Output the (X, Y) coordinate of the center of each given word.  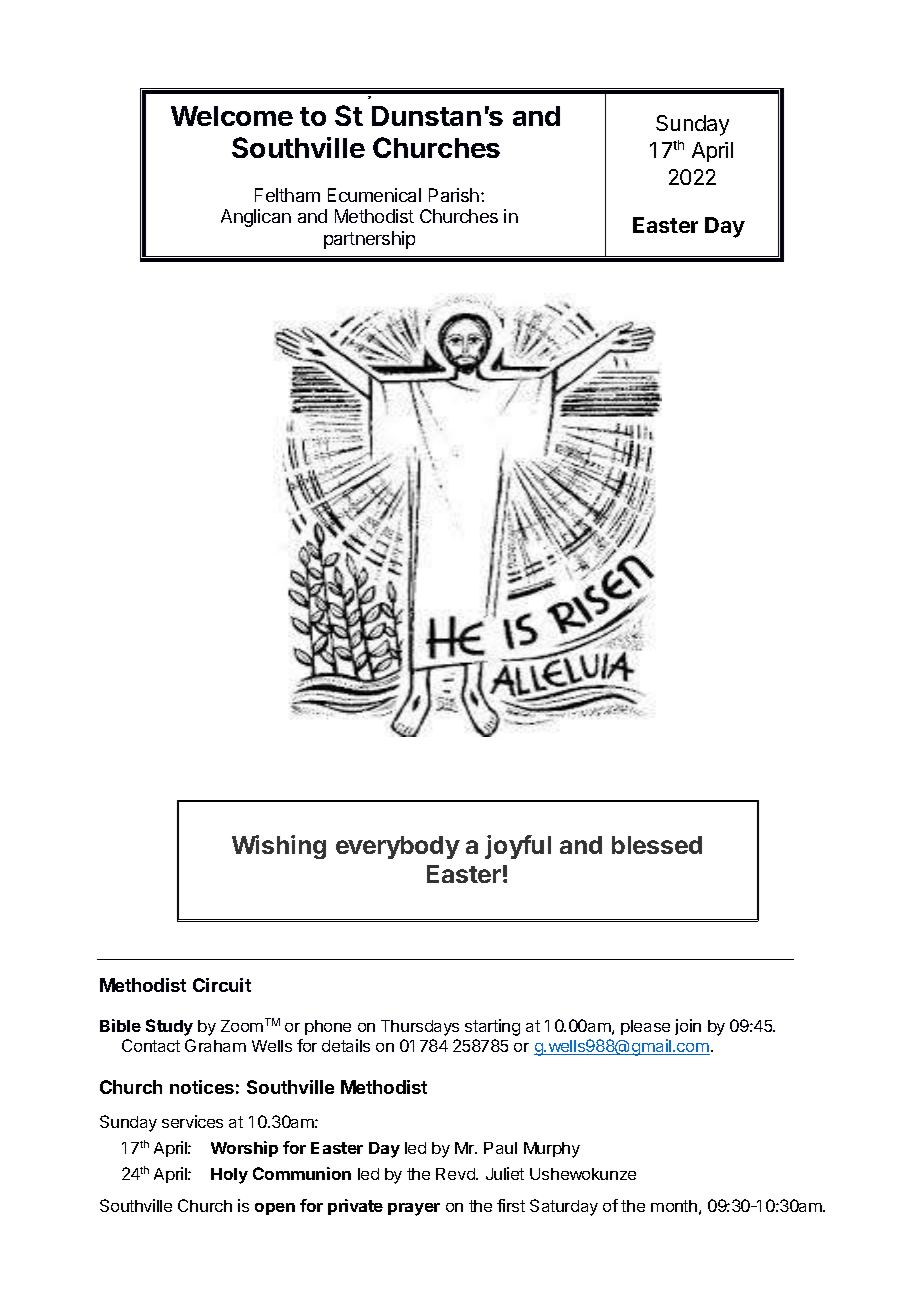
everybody (398, 847)
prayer (414, 1209)
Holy (229, 1176)
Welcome (232, 116)
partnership (369, 240)
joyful (518, 847)
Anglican (256, 218)
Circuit (222, 985)
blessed (657, 845)
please (645, 1027)
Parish (454, 195)
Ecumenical (374, 195)
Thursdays (420, 1028)
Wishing (279, 847)
